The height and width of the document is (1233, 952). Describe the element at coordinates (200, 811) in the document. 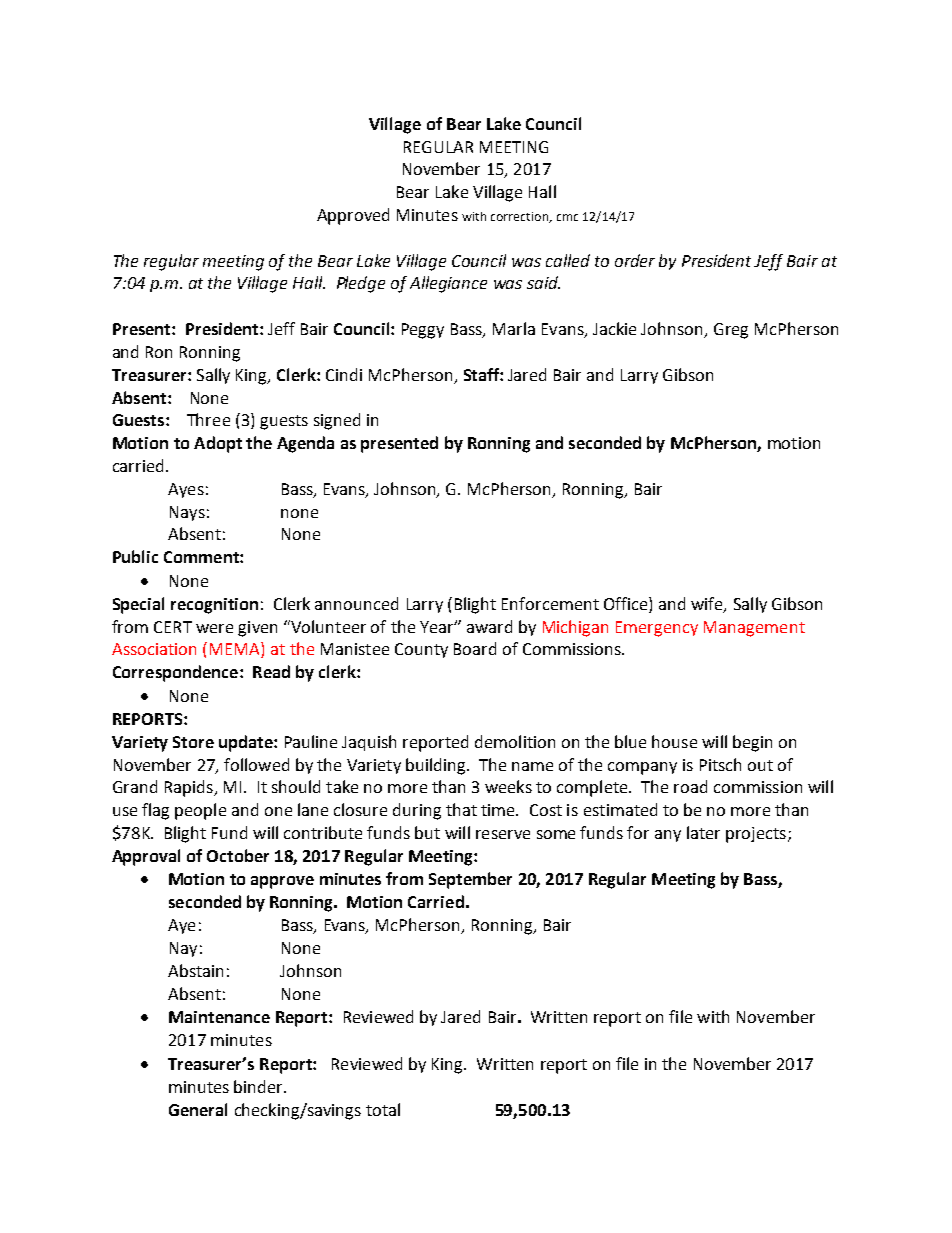

I see `people` at that location.
